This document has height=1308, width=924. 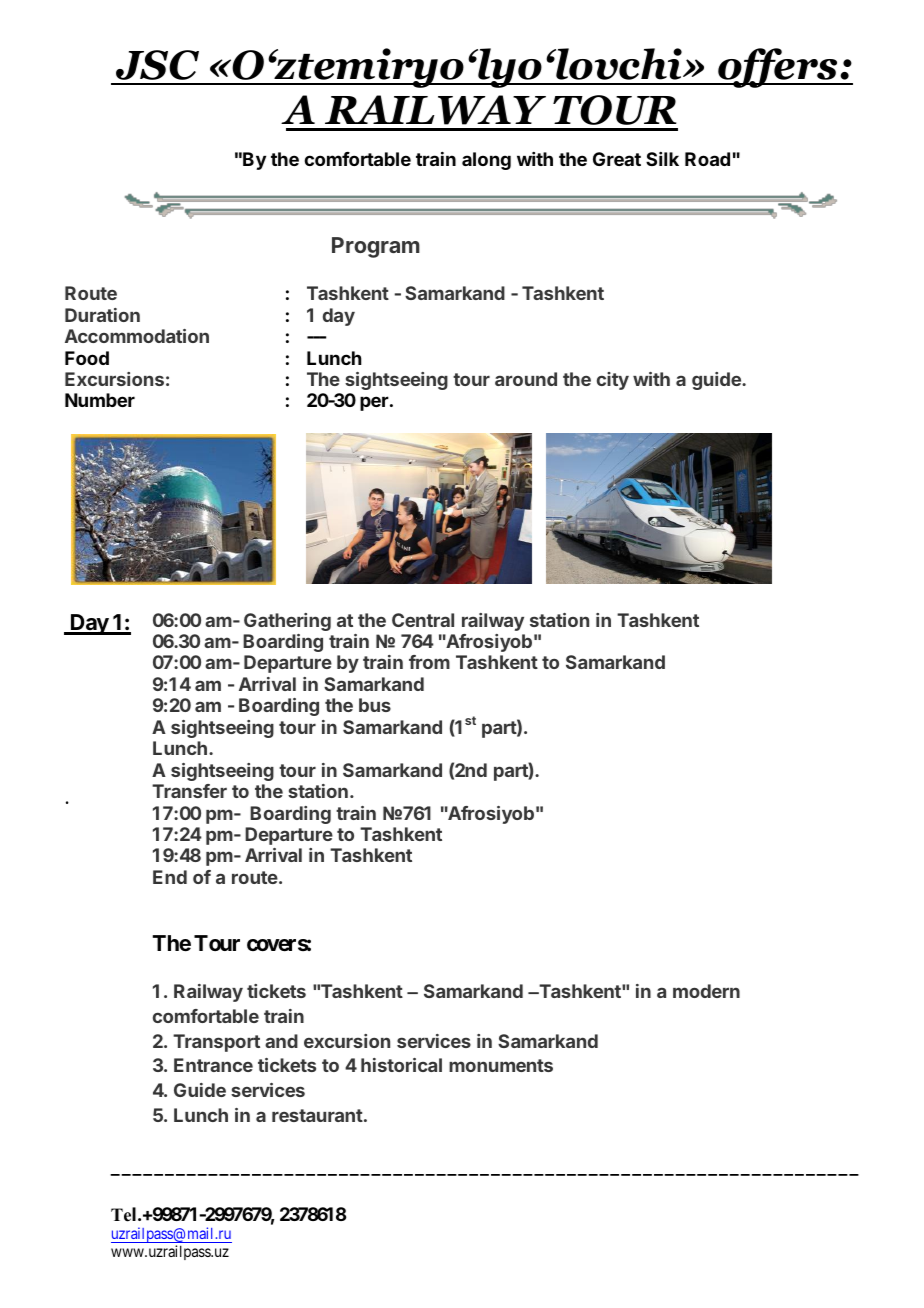 I want to click on Transfer, so click(x=189, y=791).
